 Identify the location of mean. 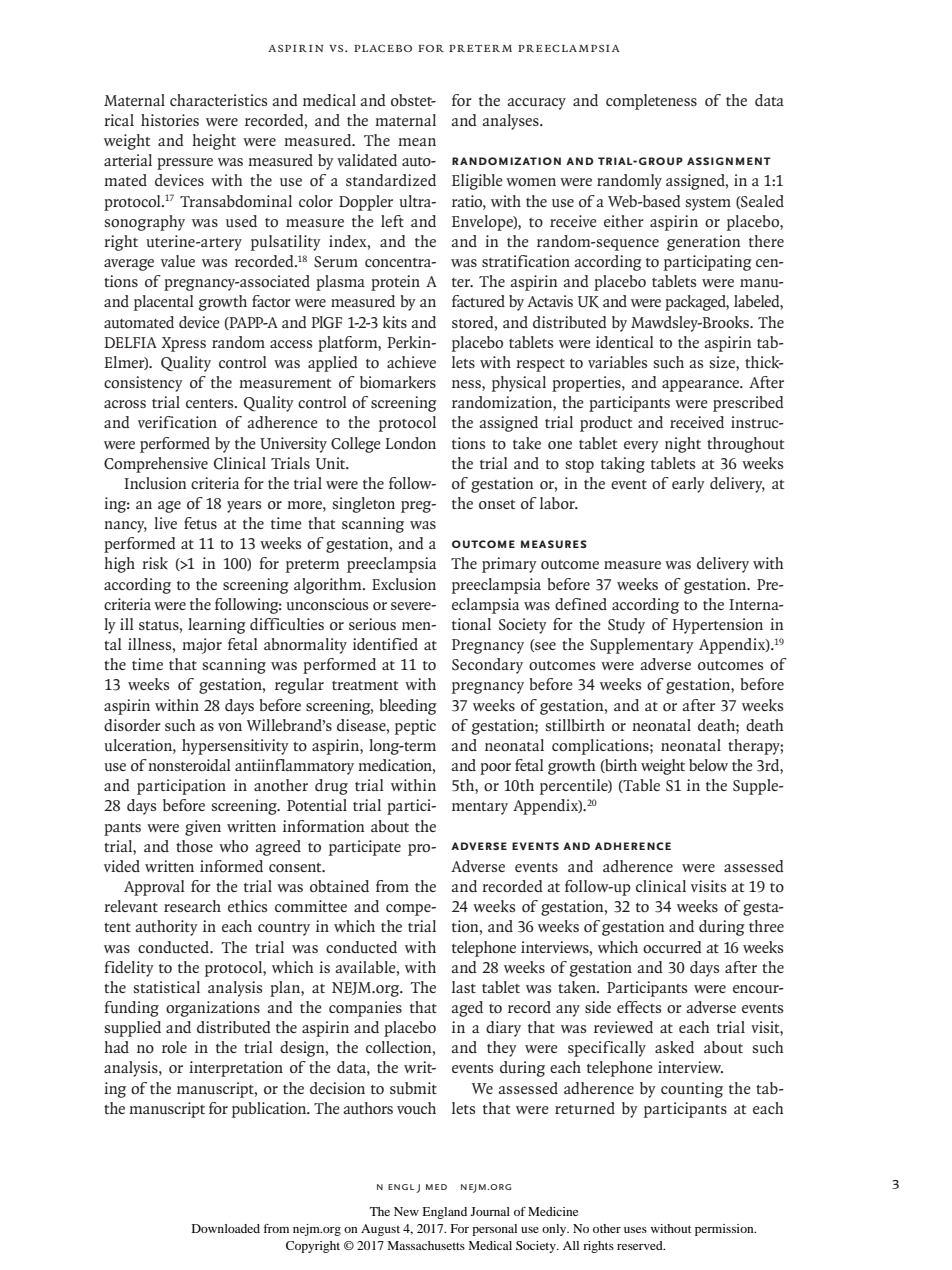
(417, 142).
